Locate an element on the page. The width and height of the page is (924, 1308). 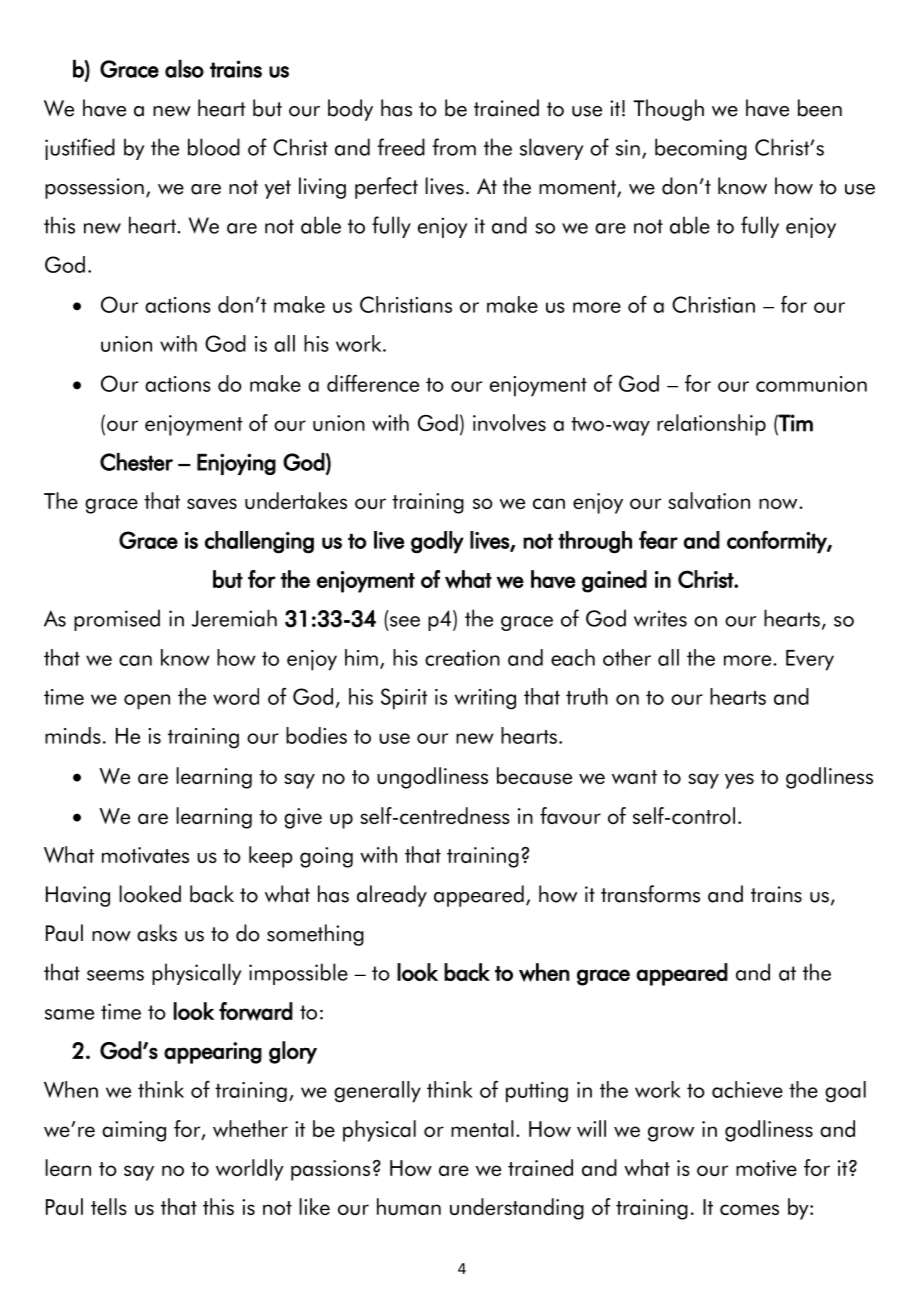
saves is located at coordinates (212, 503).
